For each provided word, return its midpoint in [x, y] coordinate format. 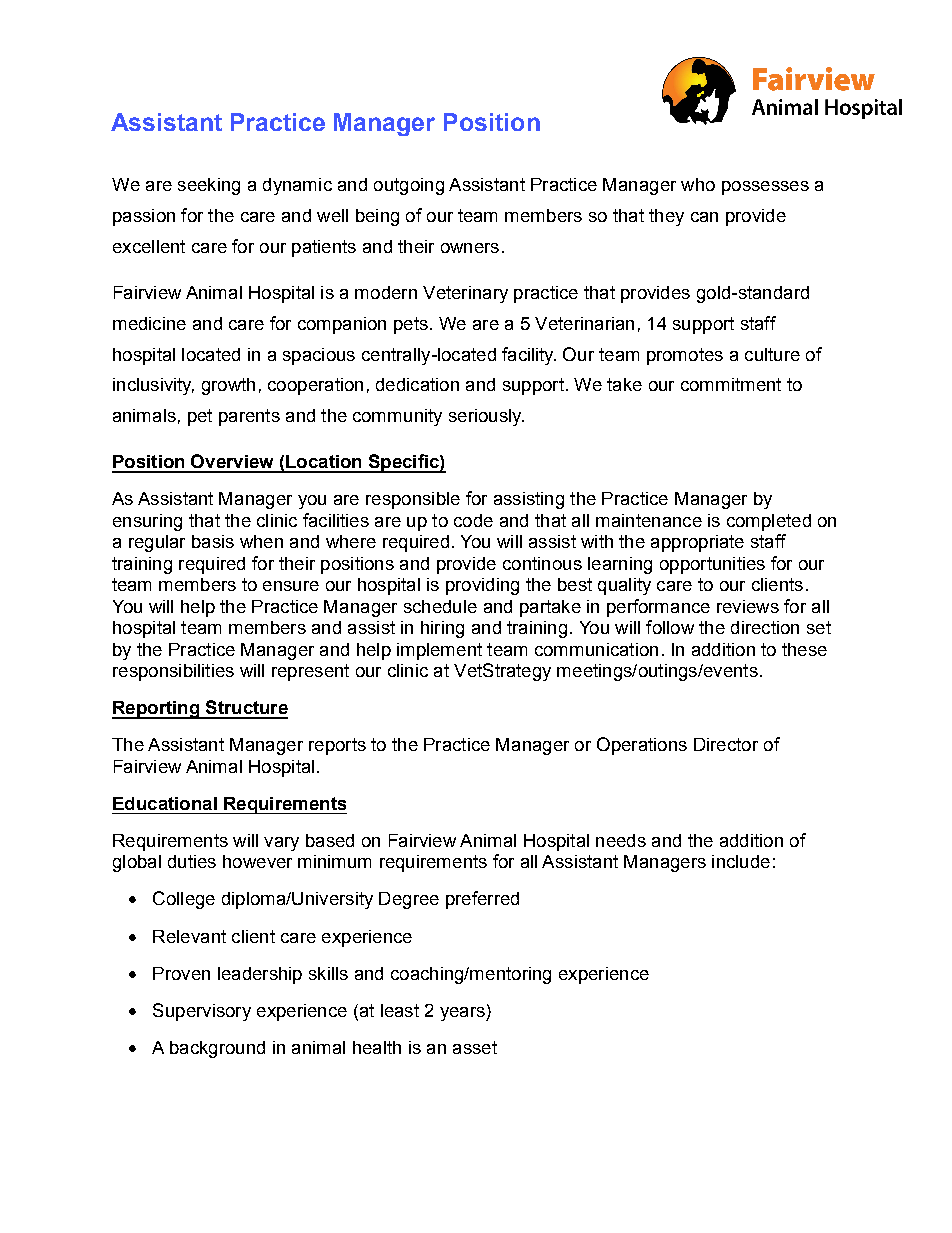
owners [470, 248]
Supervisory [202, 1012]
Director [726, 744]
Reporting [156, 710]
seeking [209, 186]
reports [337, 746]
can [704, 217]
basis [213, 541]
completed [769, 522]
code [473, 520]
